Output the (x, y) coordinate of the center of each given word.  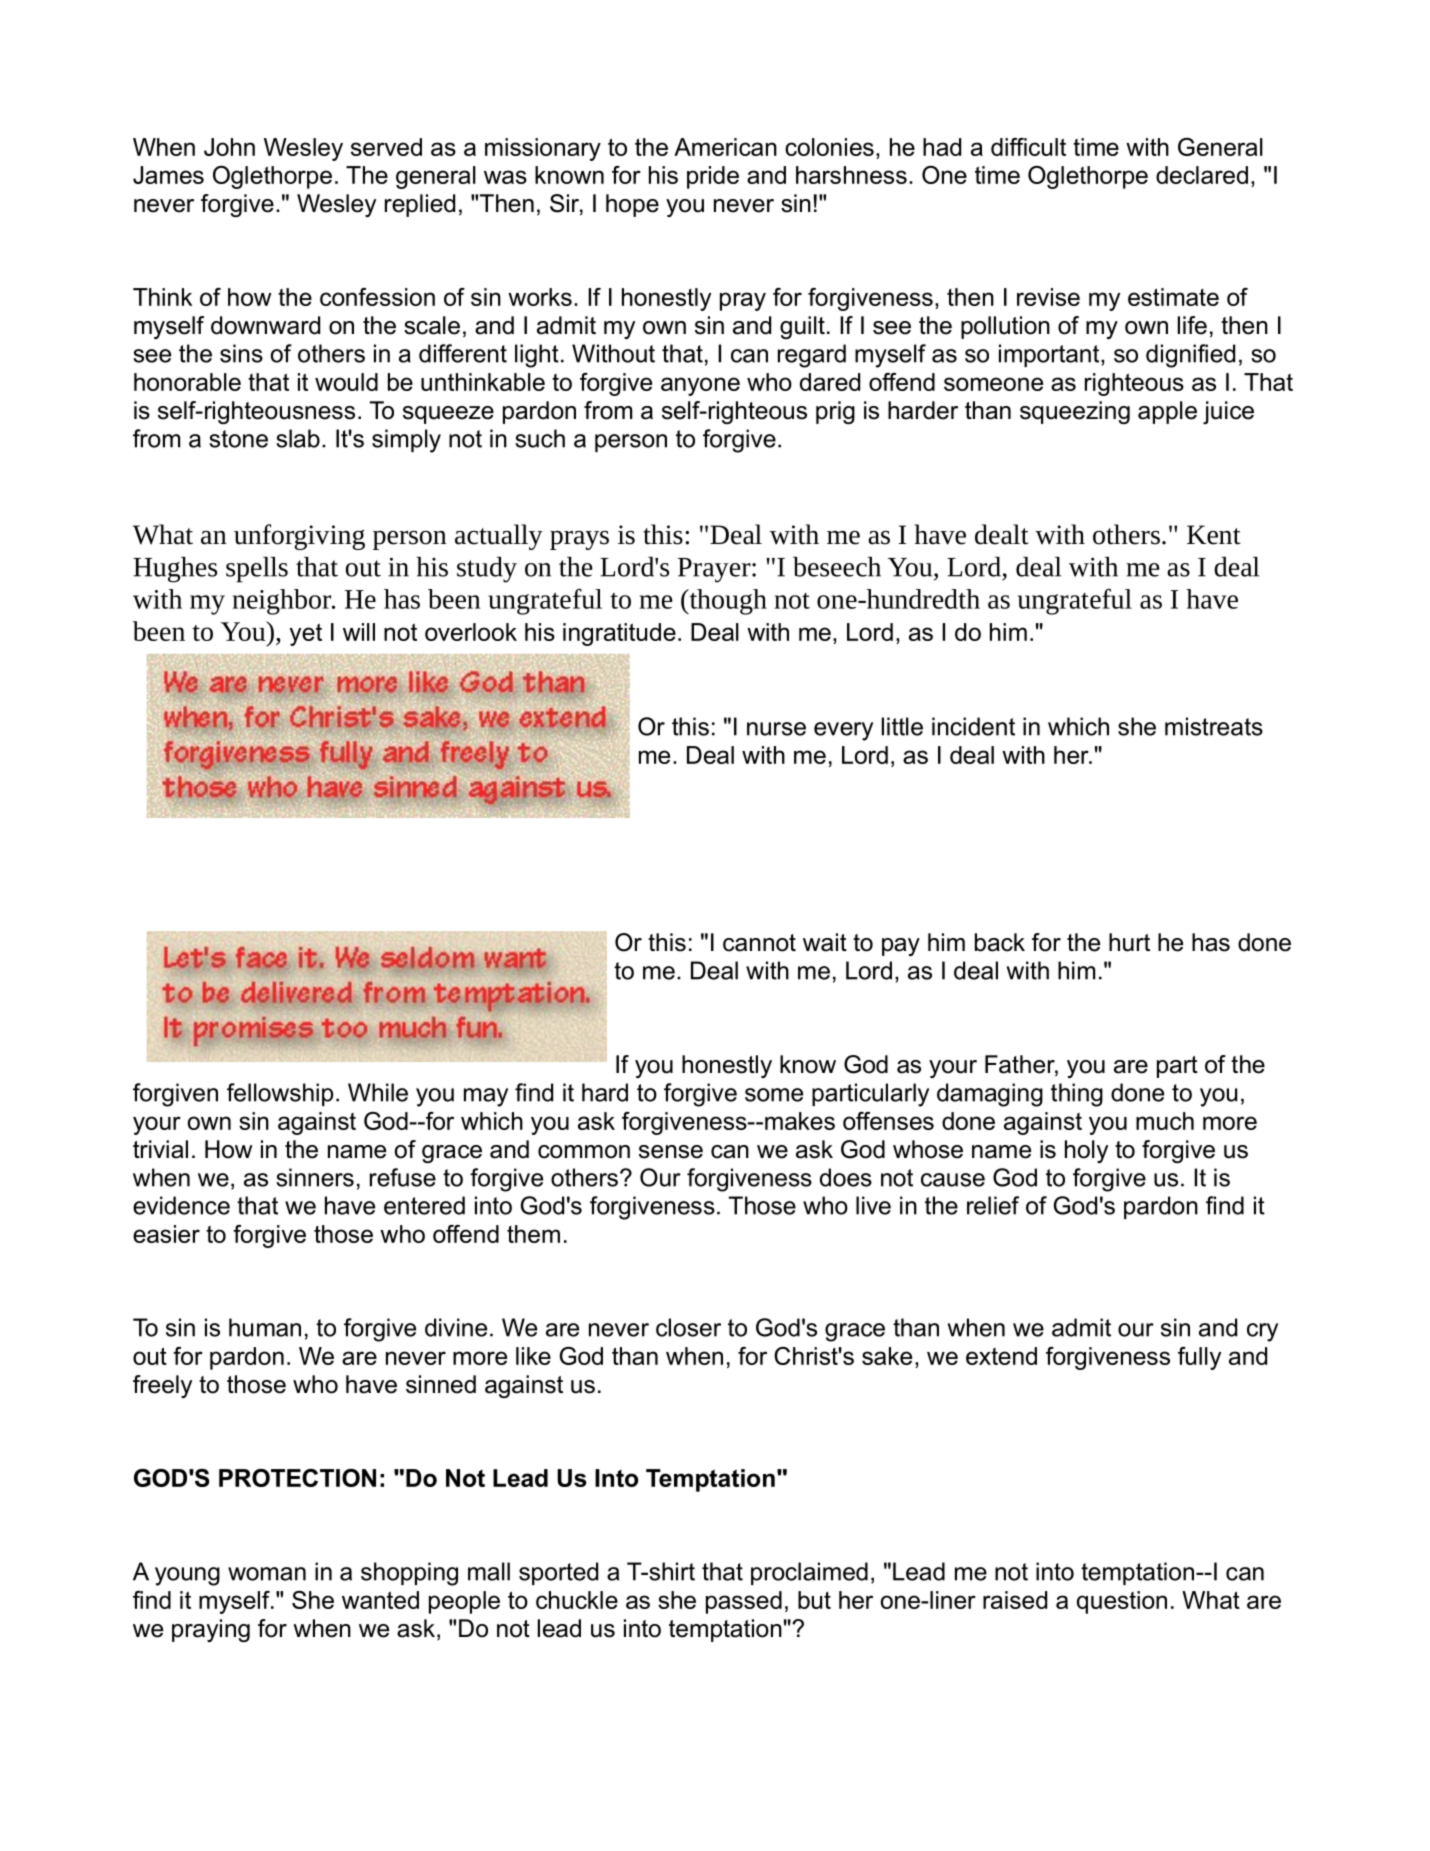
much (1165, 1121)
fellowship (280, 1094)
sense (671, 1152)
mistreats (1214, 726)
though (727, 602)
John (229, 147)
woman (267, 1574)
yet (306, 635)
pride (713, 177)
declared (1202, 175)
